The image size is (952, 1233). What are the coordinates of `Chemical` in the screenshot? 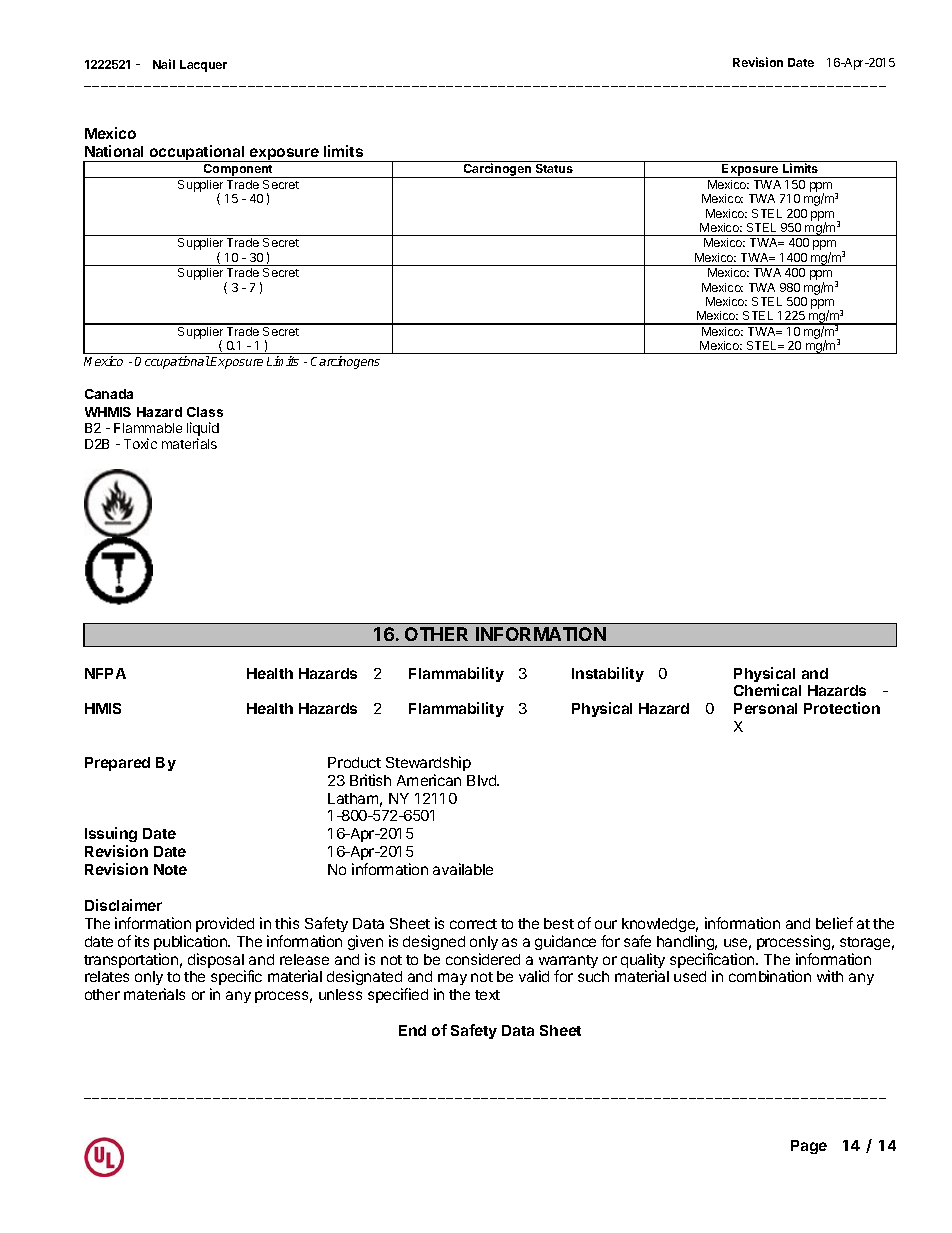 It's located at (767, 690).
